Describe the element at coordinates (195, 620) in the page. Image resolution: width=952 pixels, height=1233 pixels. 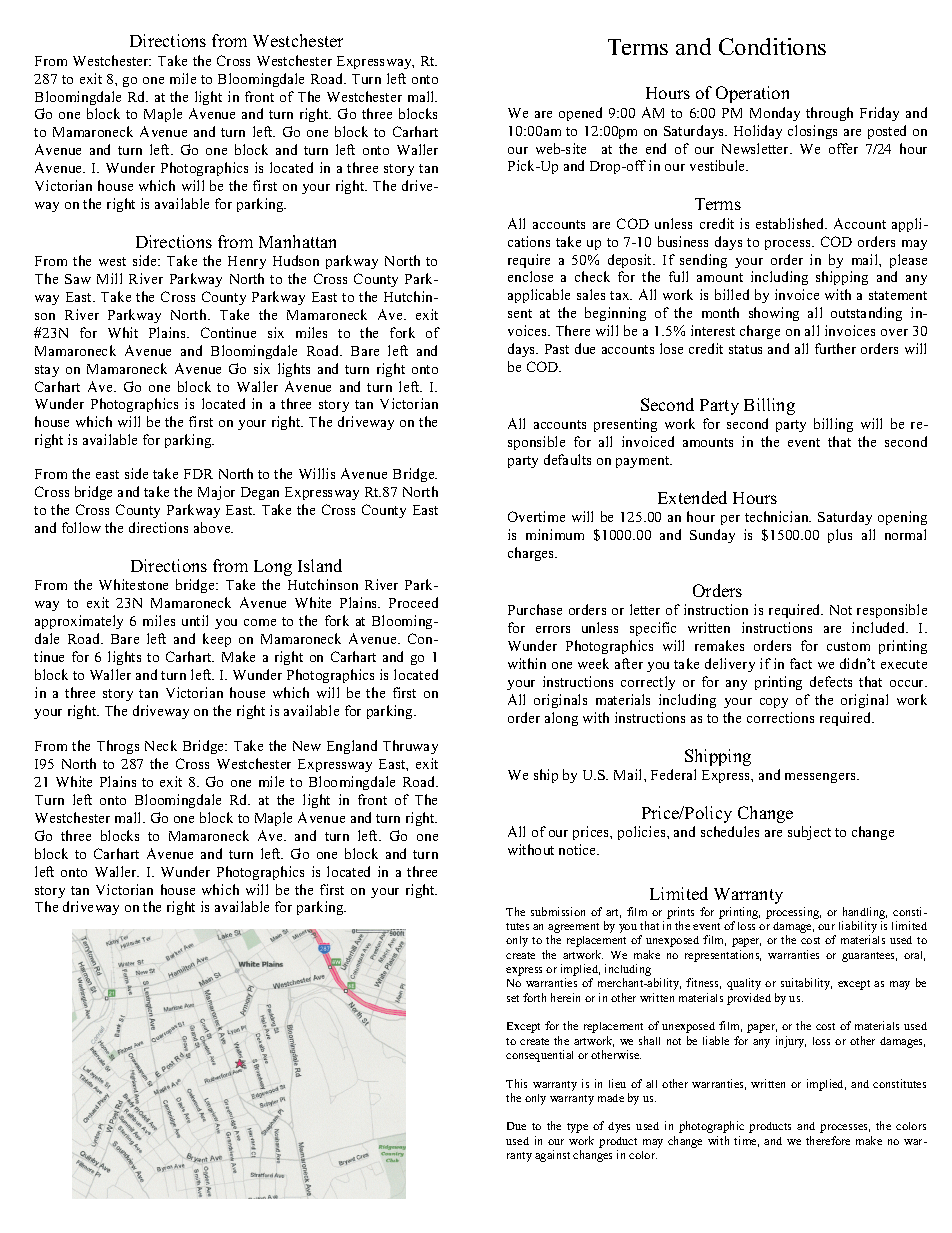
I see `until` at that location.
